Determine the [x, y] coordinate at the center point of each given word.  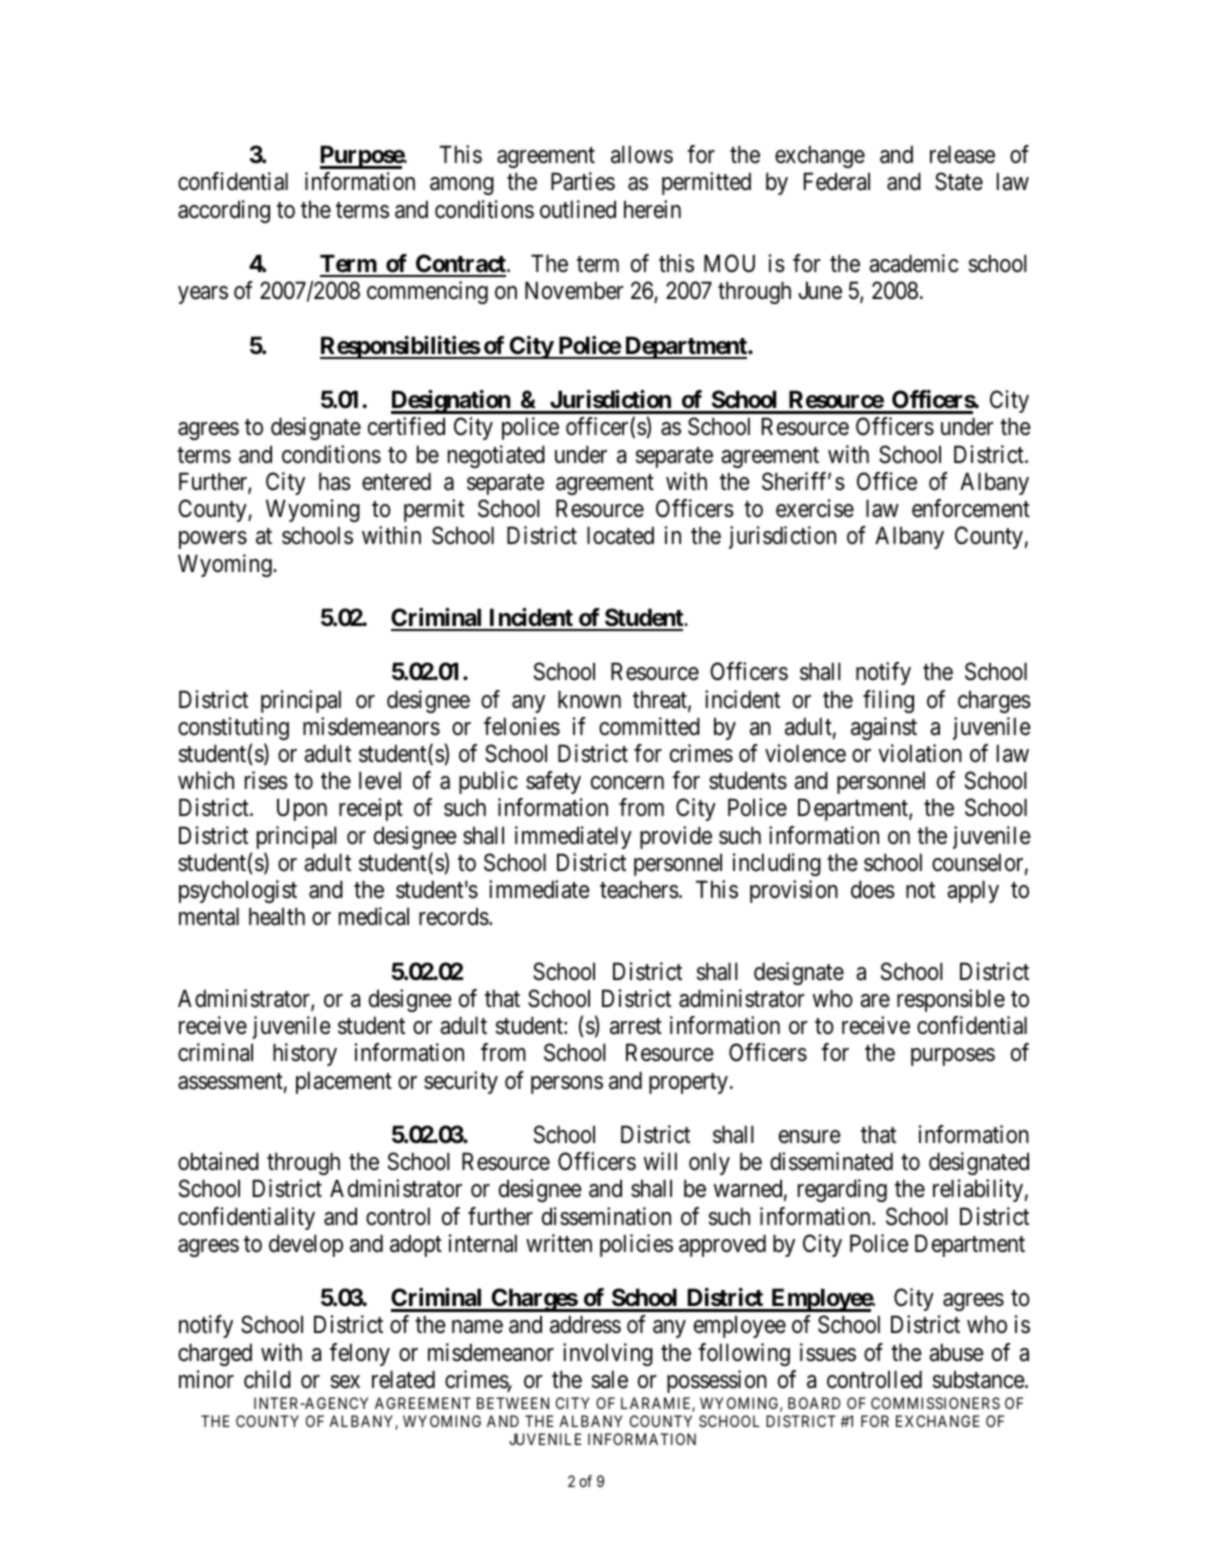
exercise [815, 508]
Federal [837, 181]
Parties [583, 181]
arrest [636, 1026]
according [224, 211]
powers [213, 540]
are [875, 1001]
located [620, 535]
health [277, 916]
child [267, 1379]
